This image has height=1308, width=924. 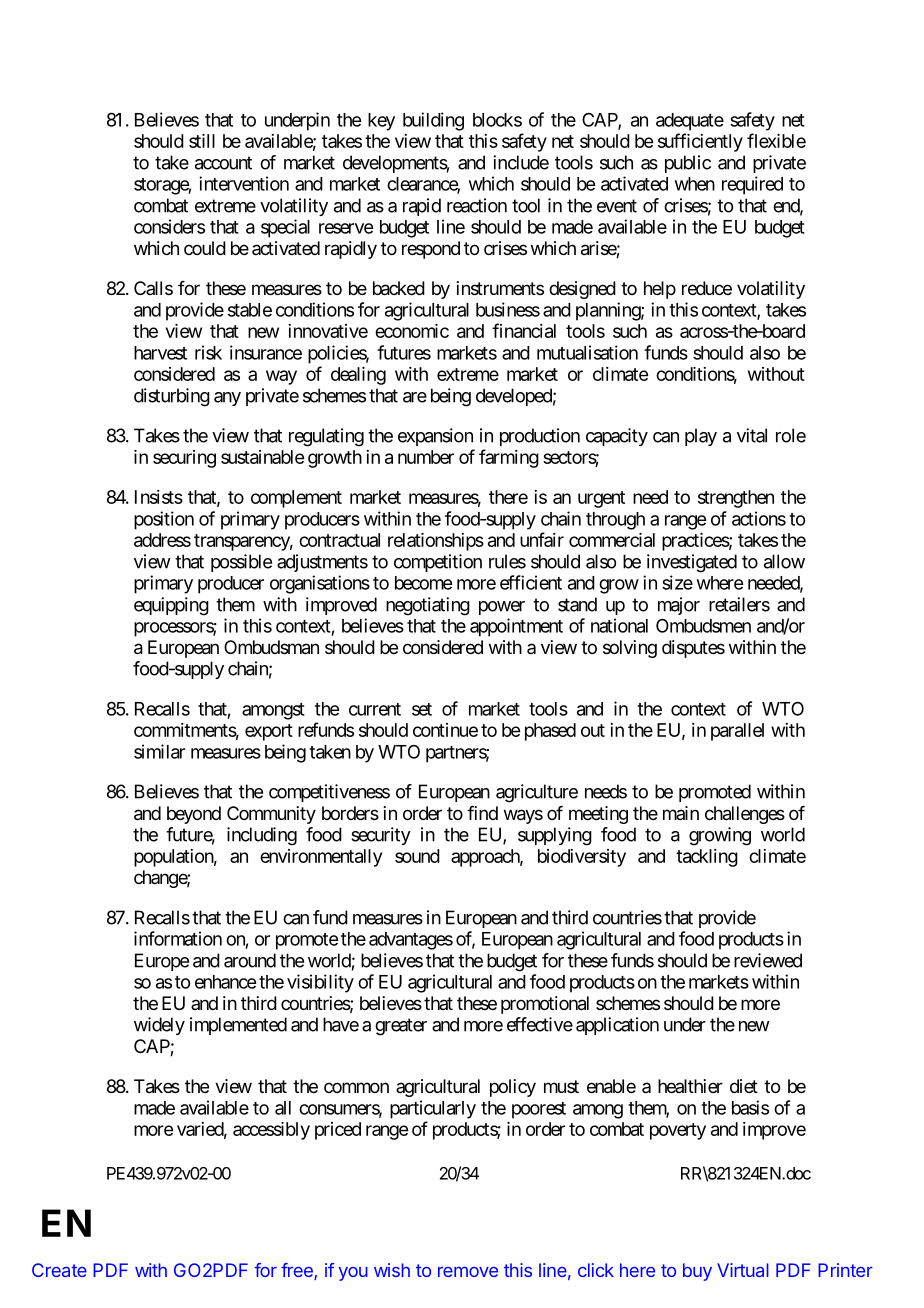 I want to click on strengthen, so click(x=736, y=499).
